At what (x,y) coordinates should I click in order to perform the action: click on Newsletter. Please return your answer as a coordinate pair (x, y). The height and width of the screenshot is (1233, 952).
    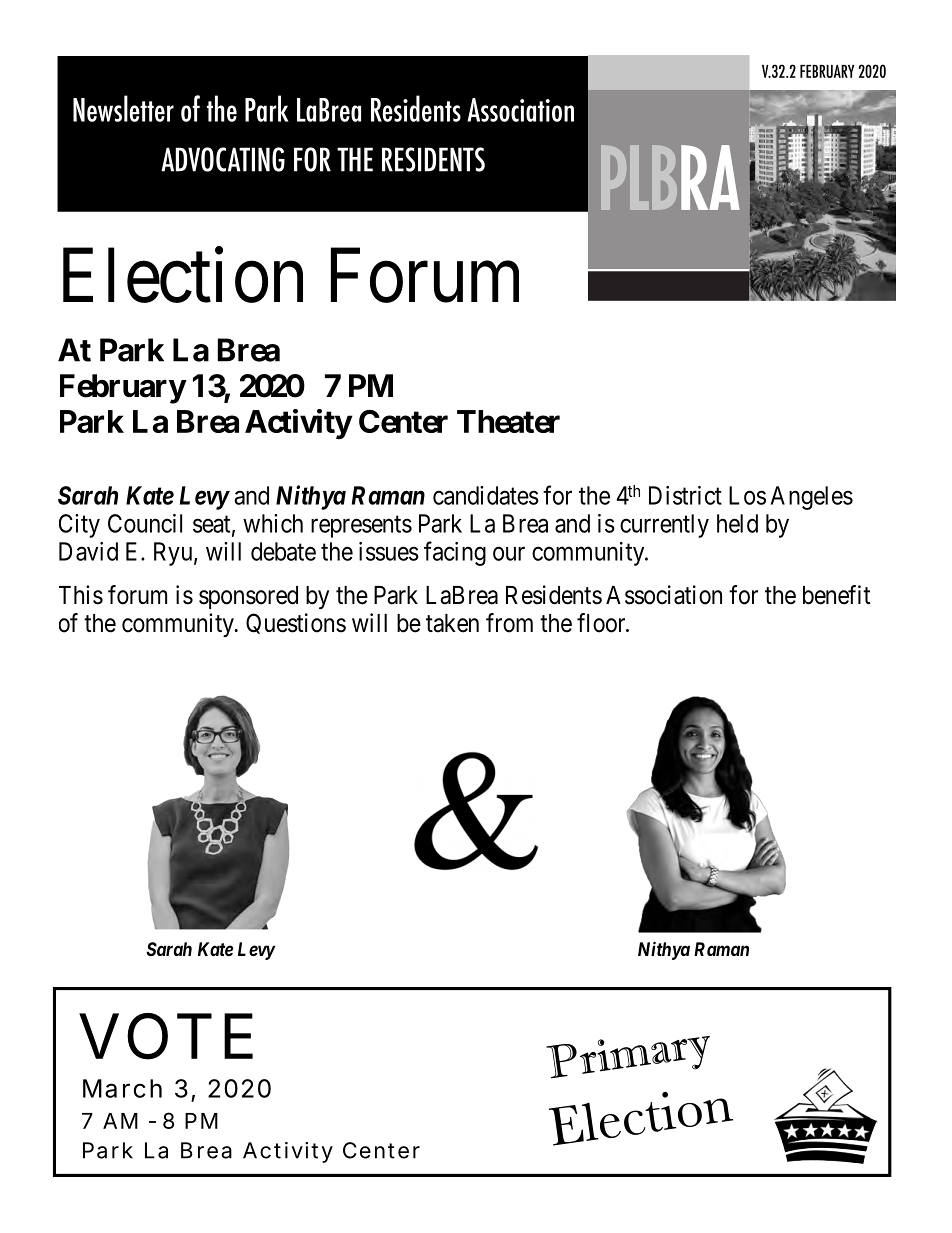
    Looking at the image, I should click on (123, 108).
